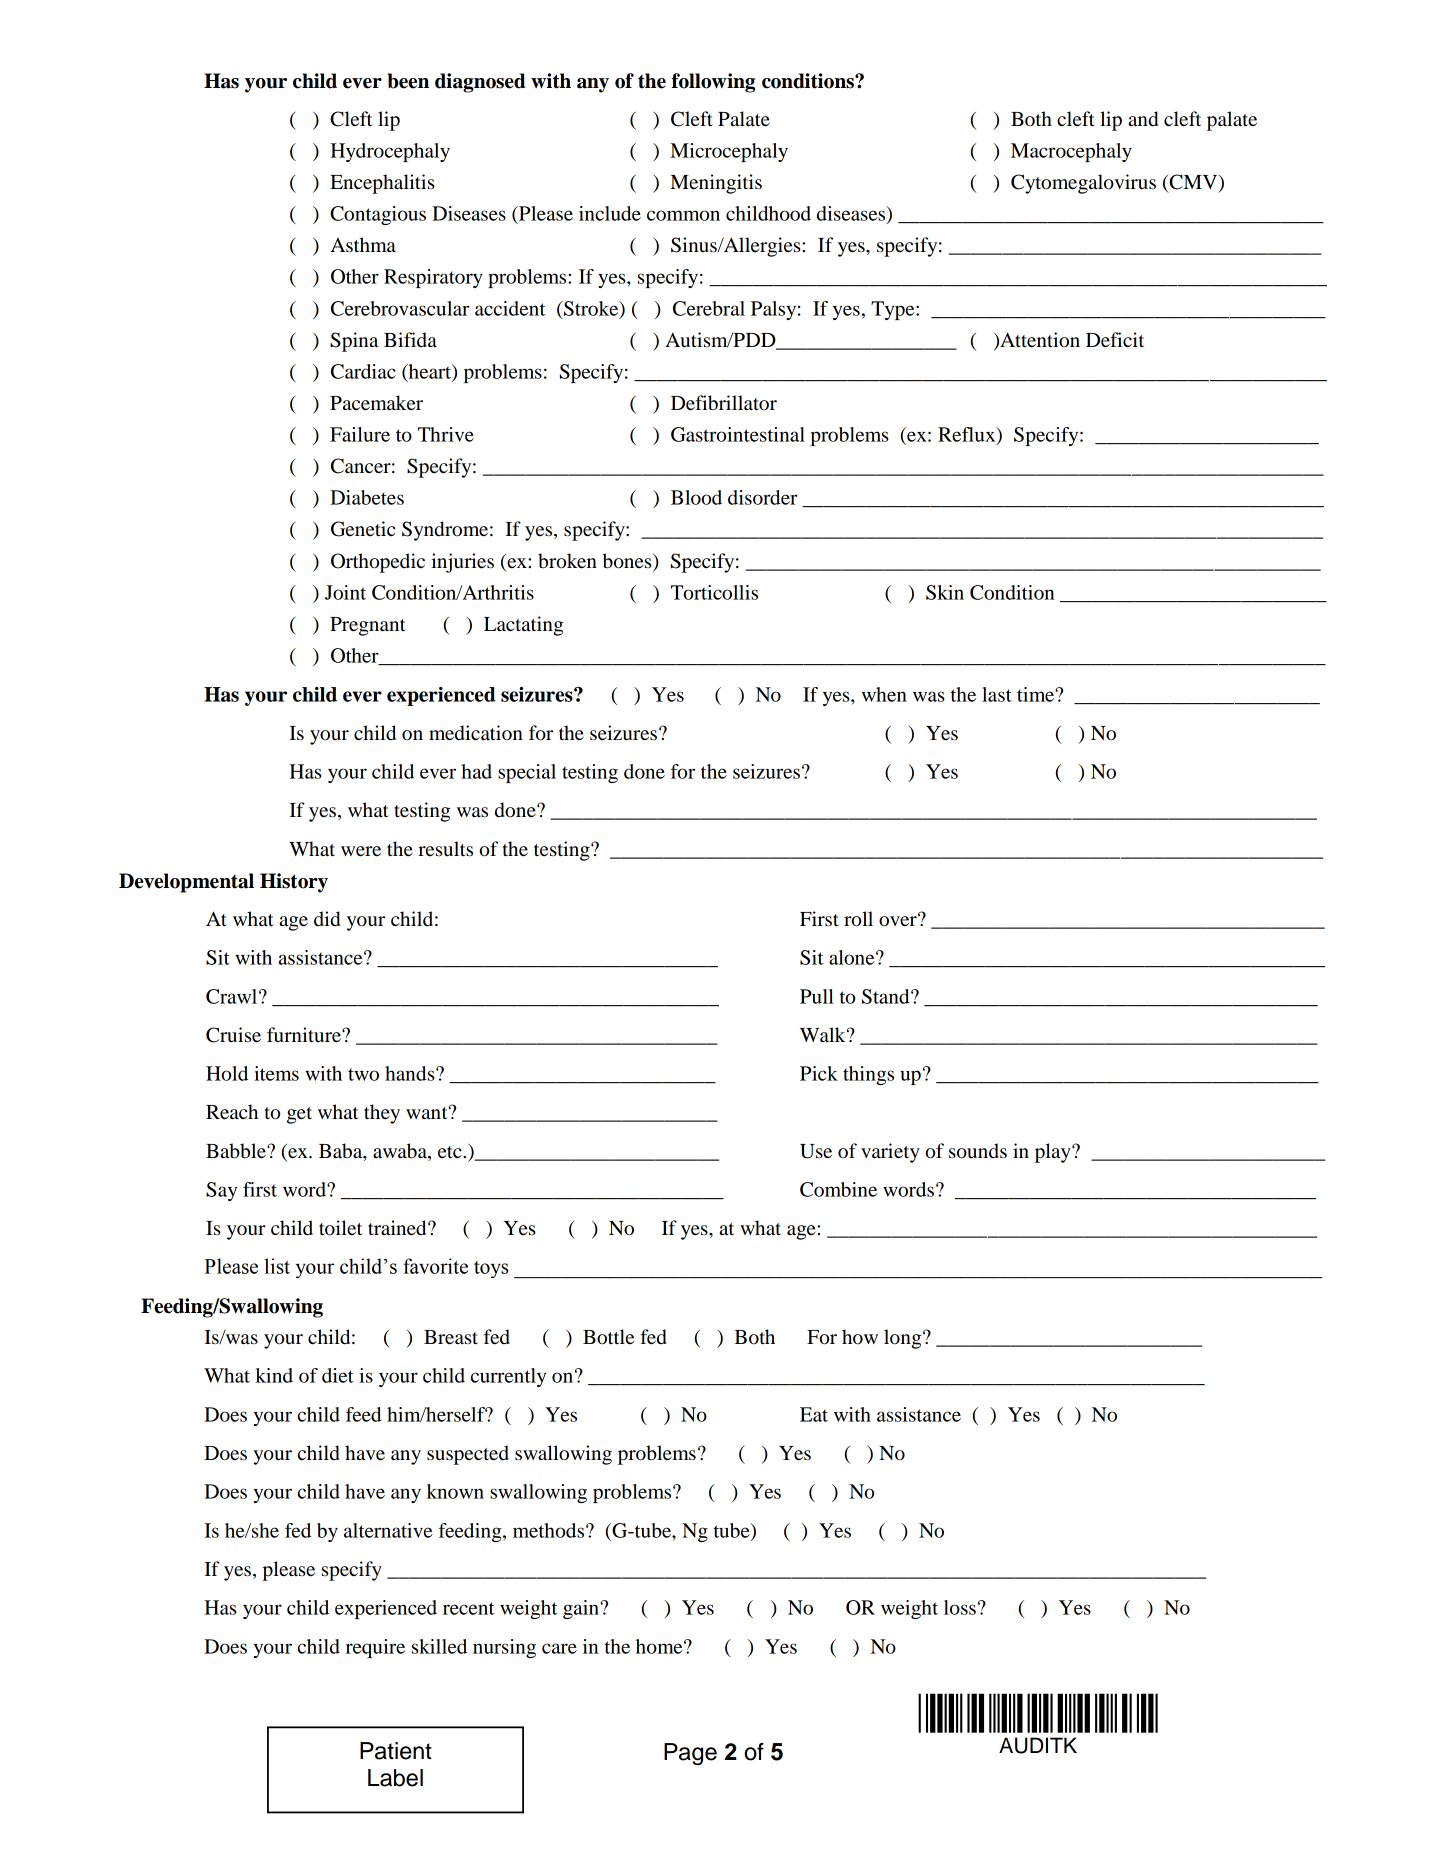  Describe the element at coordinates (338, 1375) in the screenshot. I see `diet` at that location.
